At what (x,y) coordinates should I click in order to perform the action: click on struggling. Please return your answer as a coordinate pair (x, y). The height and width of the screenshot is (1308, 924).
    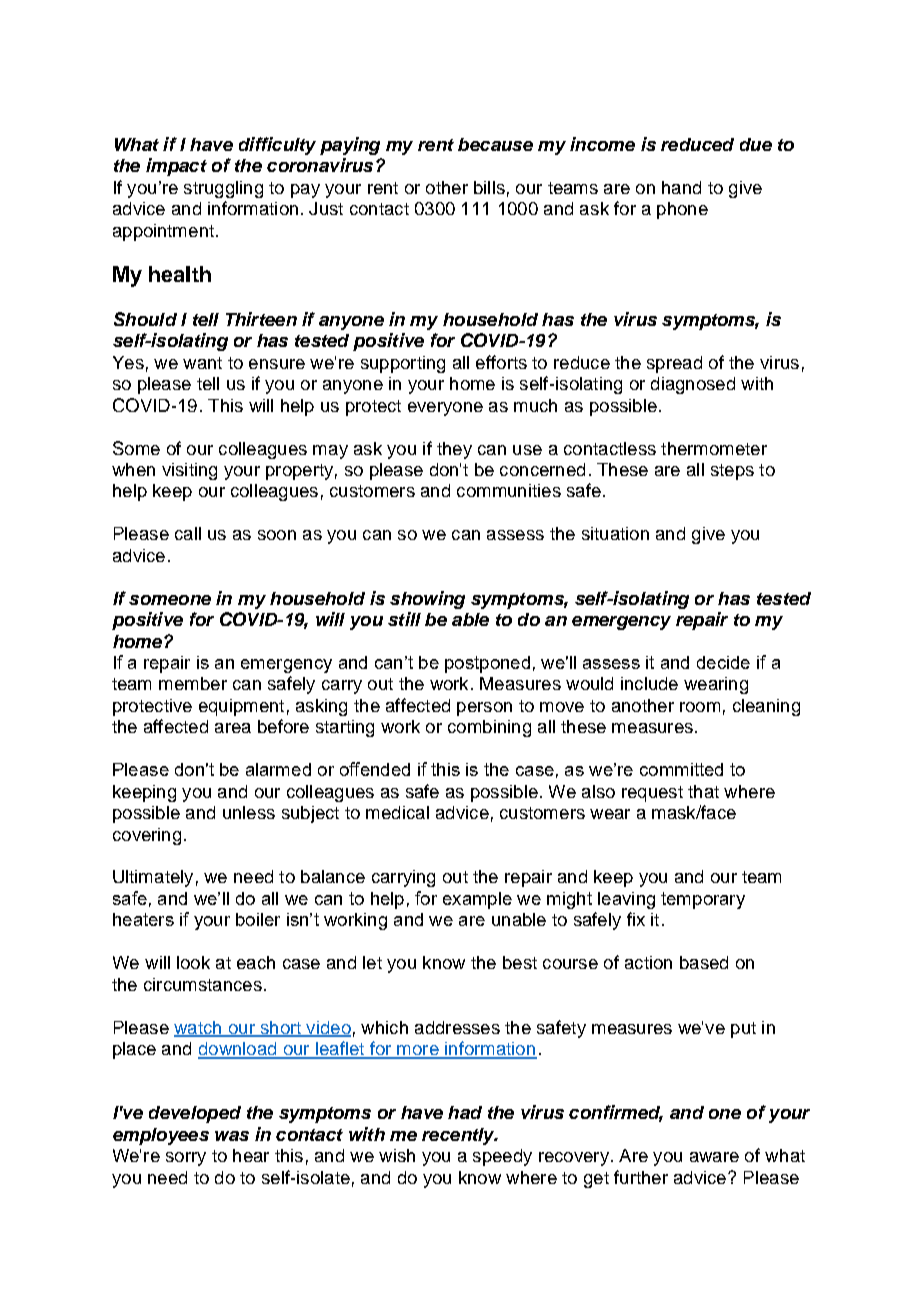
    Looking at the image, I should click on (223, 189).
